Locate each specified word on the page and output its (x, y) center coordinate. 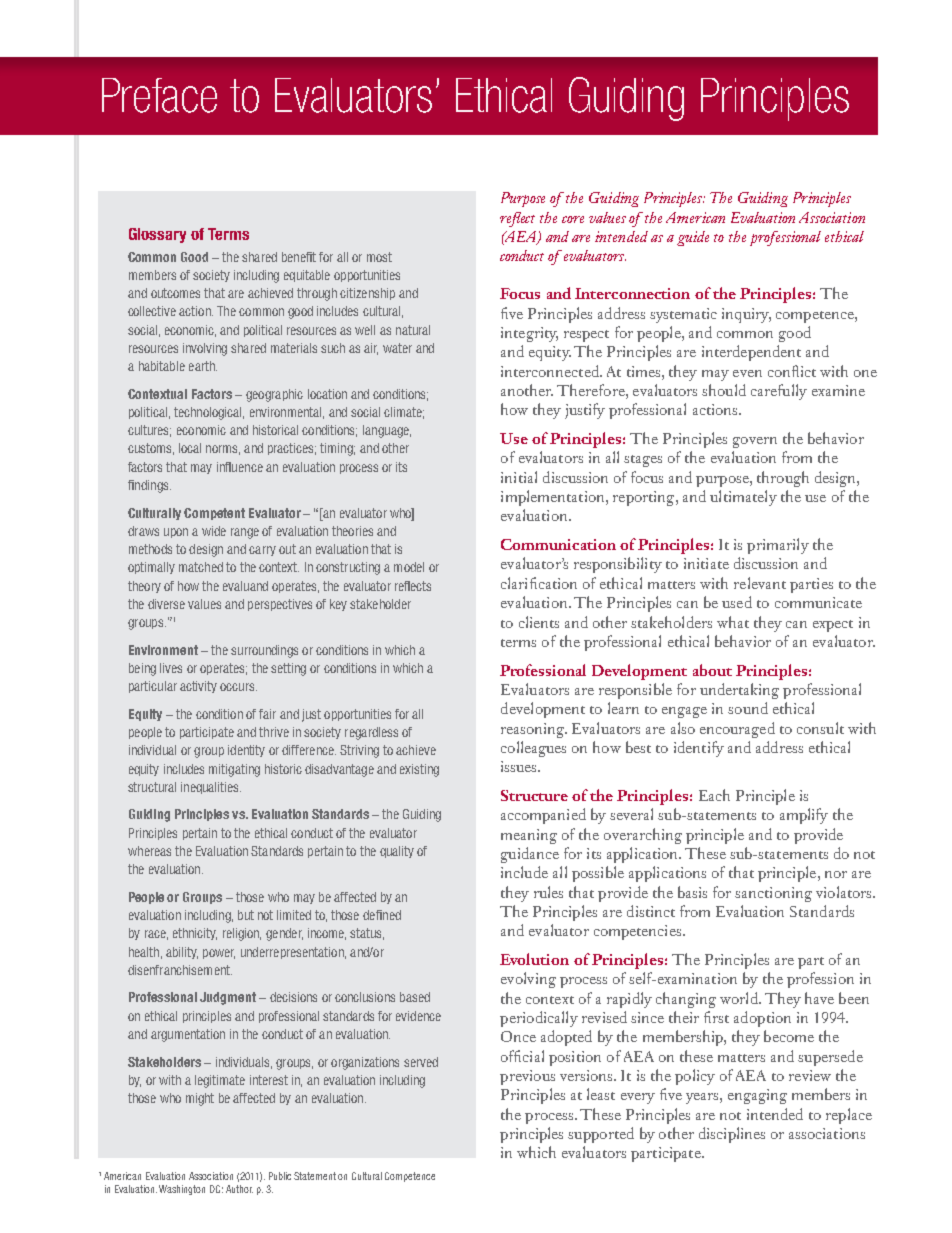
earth (203, 366)
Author (239, 1189)
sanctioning (773, 894)
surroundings (264, 651)
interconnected (551, 371)
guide (693, 238)
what (733, 622)
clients (539, 622)
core (573, 219)
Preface (159, 95)
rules (548, 892)
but (246, 915)
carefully (779, 392)
